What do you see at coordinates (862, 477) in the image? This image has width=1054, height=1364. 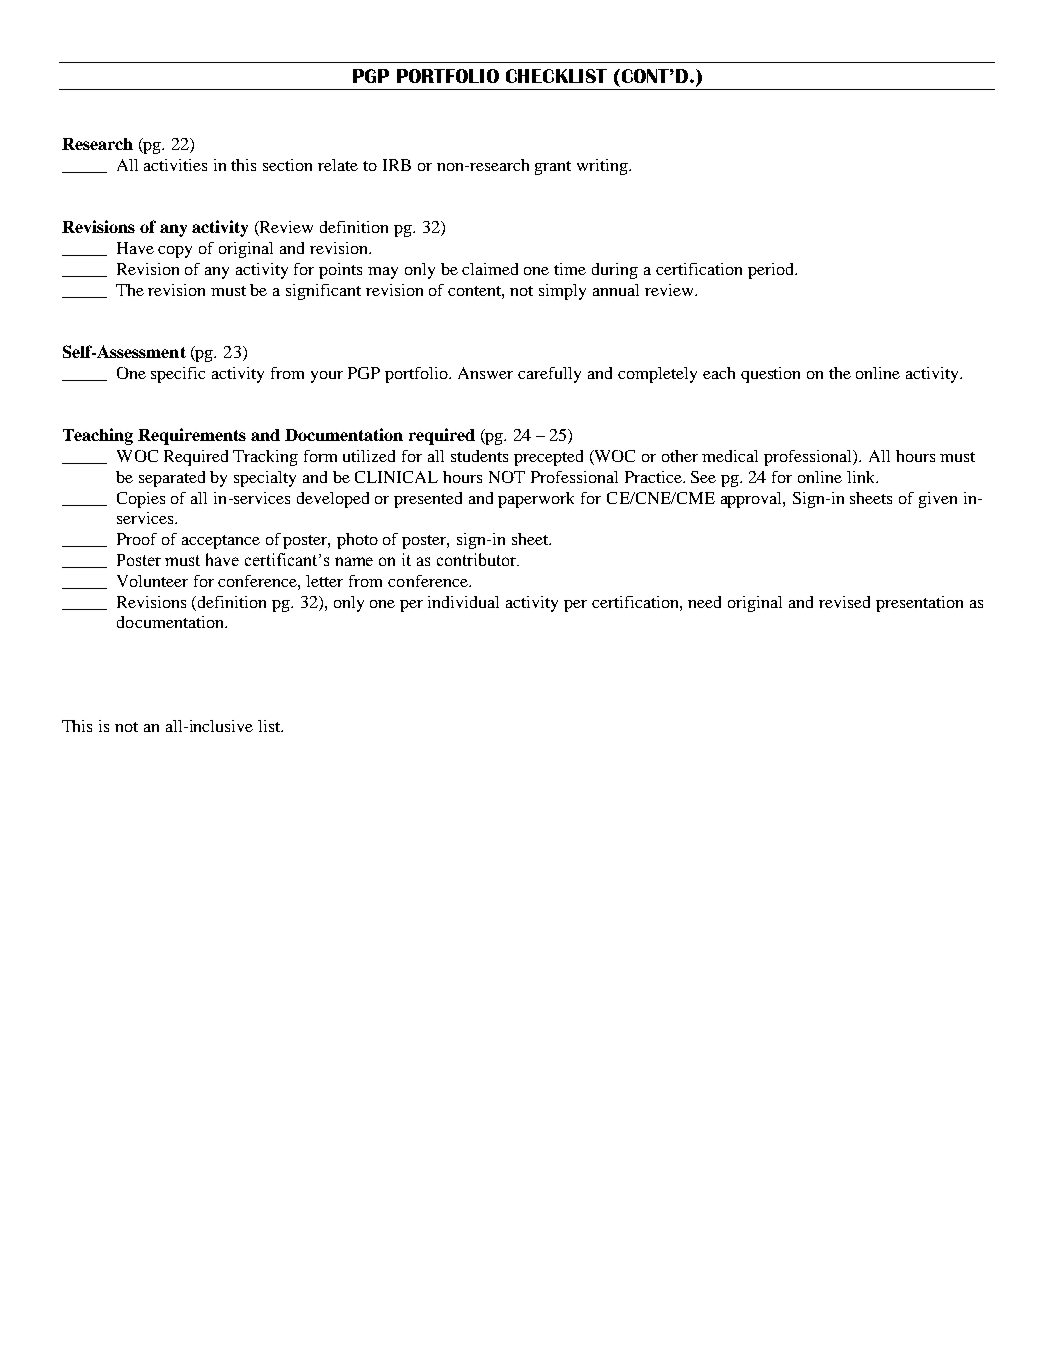 I see `link` at bounding box center [862, 477].
